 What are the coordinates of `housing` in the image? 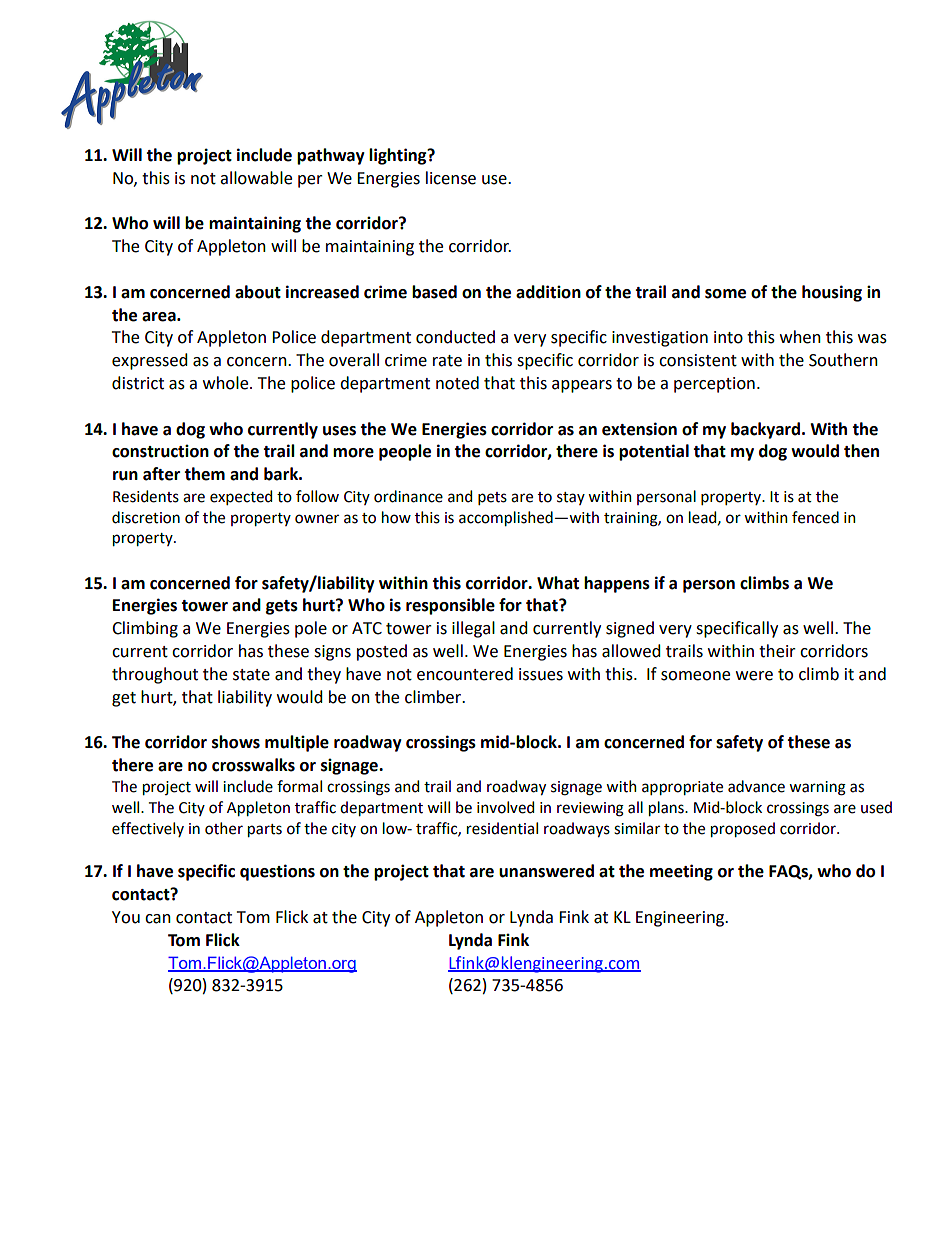 It's located at (832, 293).
